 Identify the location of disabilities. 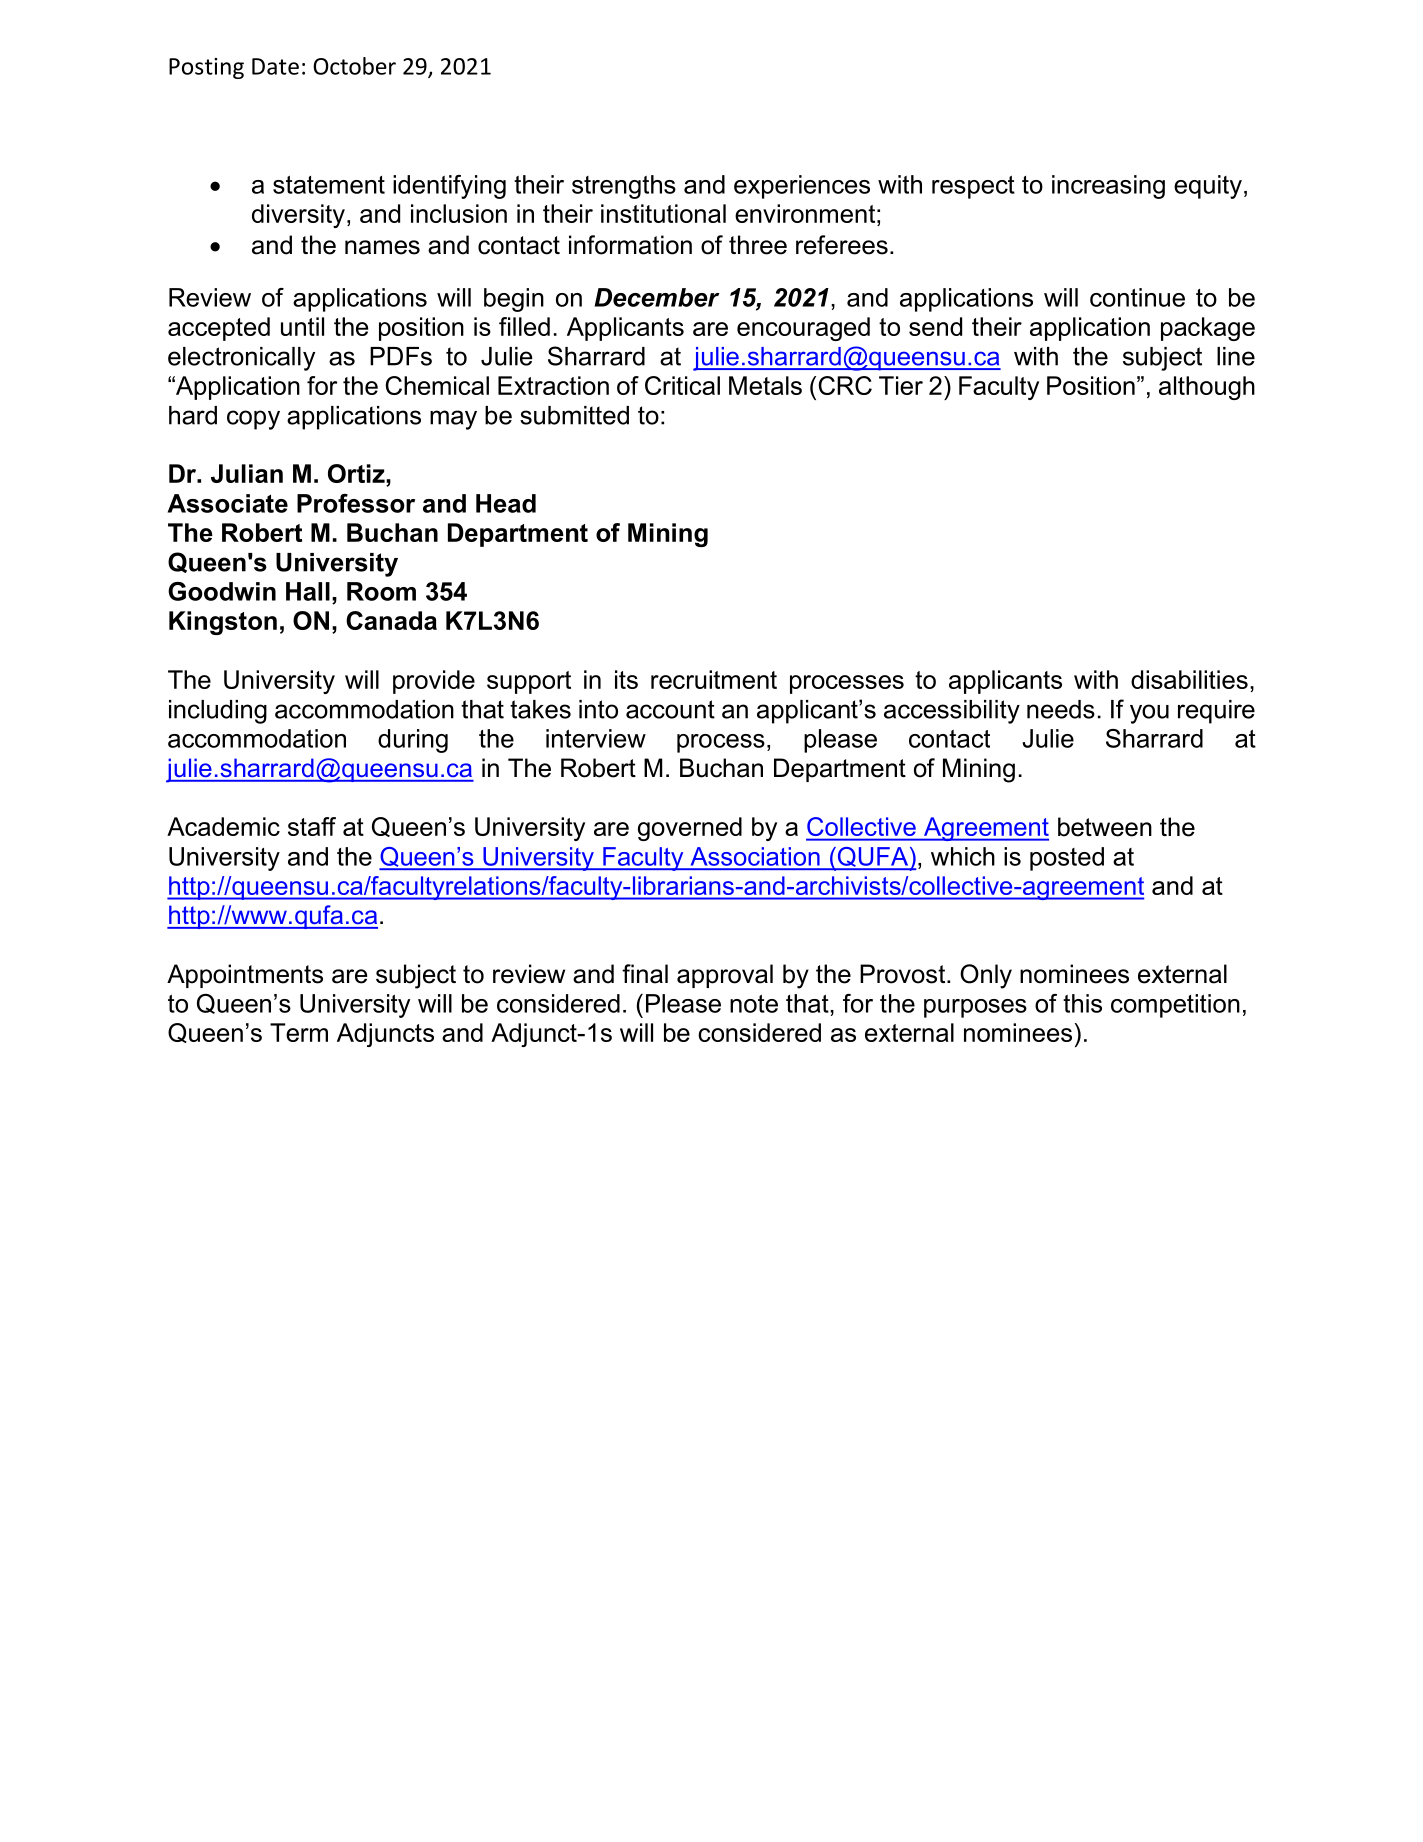
(1189, 679).
